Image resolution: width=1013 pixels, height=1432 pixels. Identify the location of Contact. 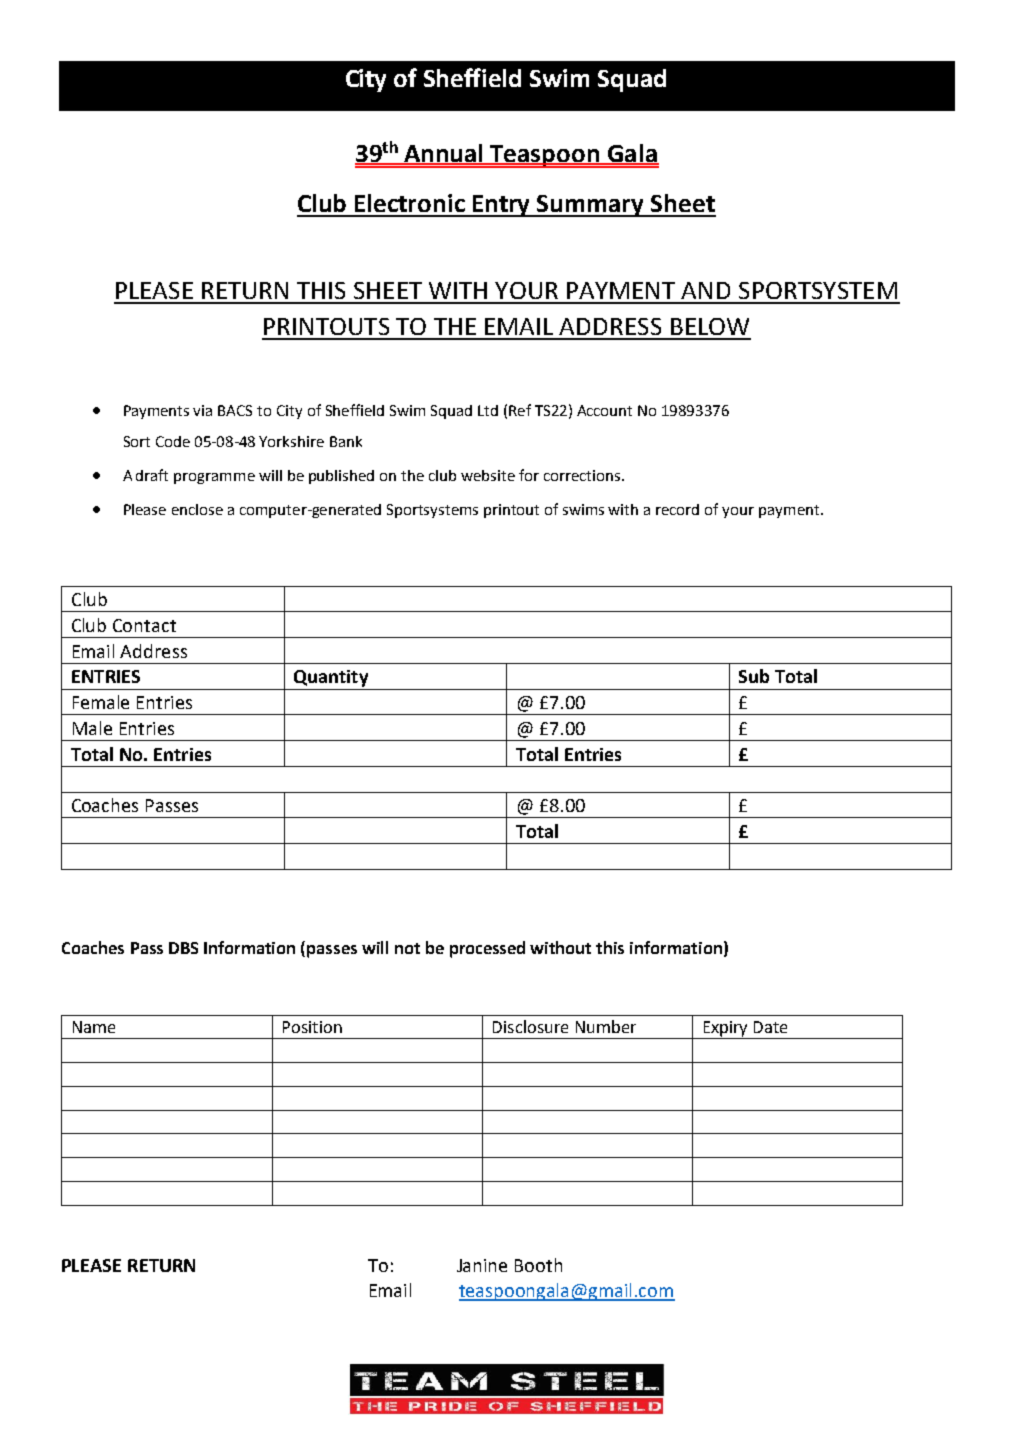
(144, 625).
